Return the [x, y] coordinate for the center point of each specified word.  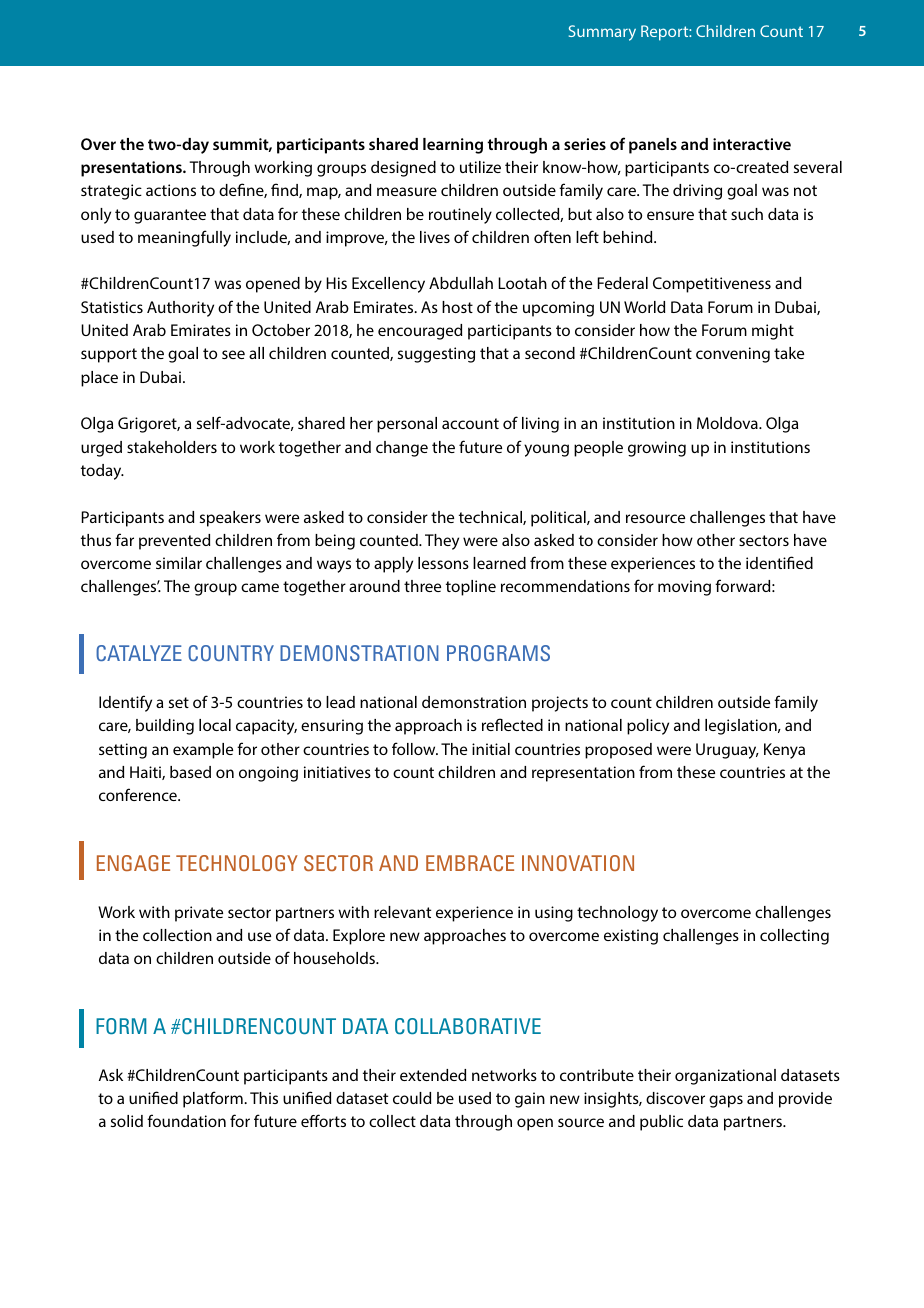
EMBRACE [470, 863]
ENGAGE [133, 863]
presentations [132, 169]
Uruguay [727, 751]
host [457, 307]
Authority [180, 309]
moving [684, 588]
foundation [186, 1120]
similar [179, 563]
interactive [752, 144]
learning [453, 146]
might [773, 332]
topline [471, 588]
